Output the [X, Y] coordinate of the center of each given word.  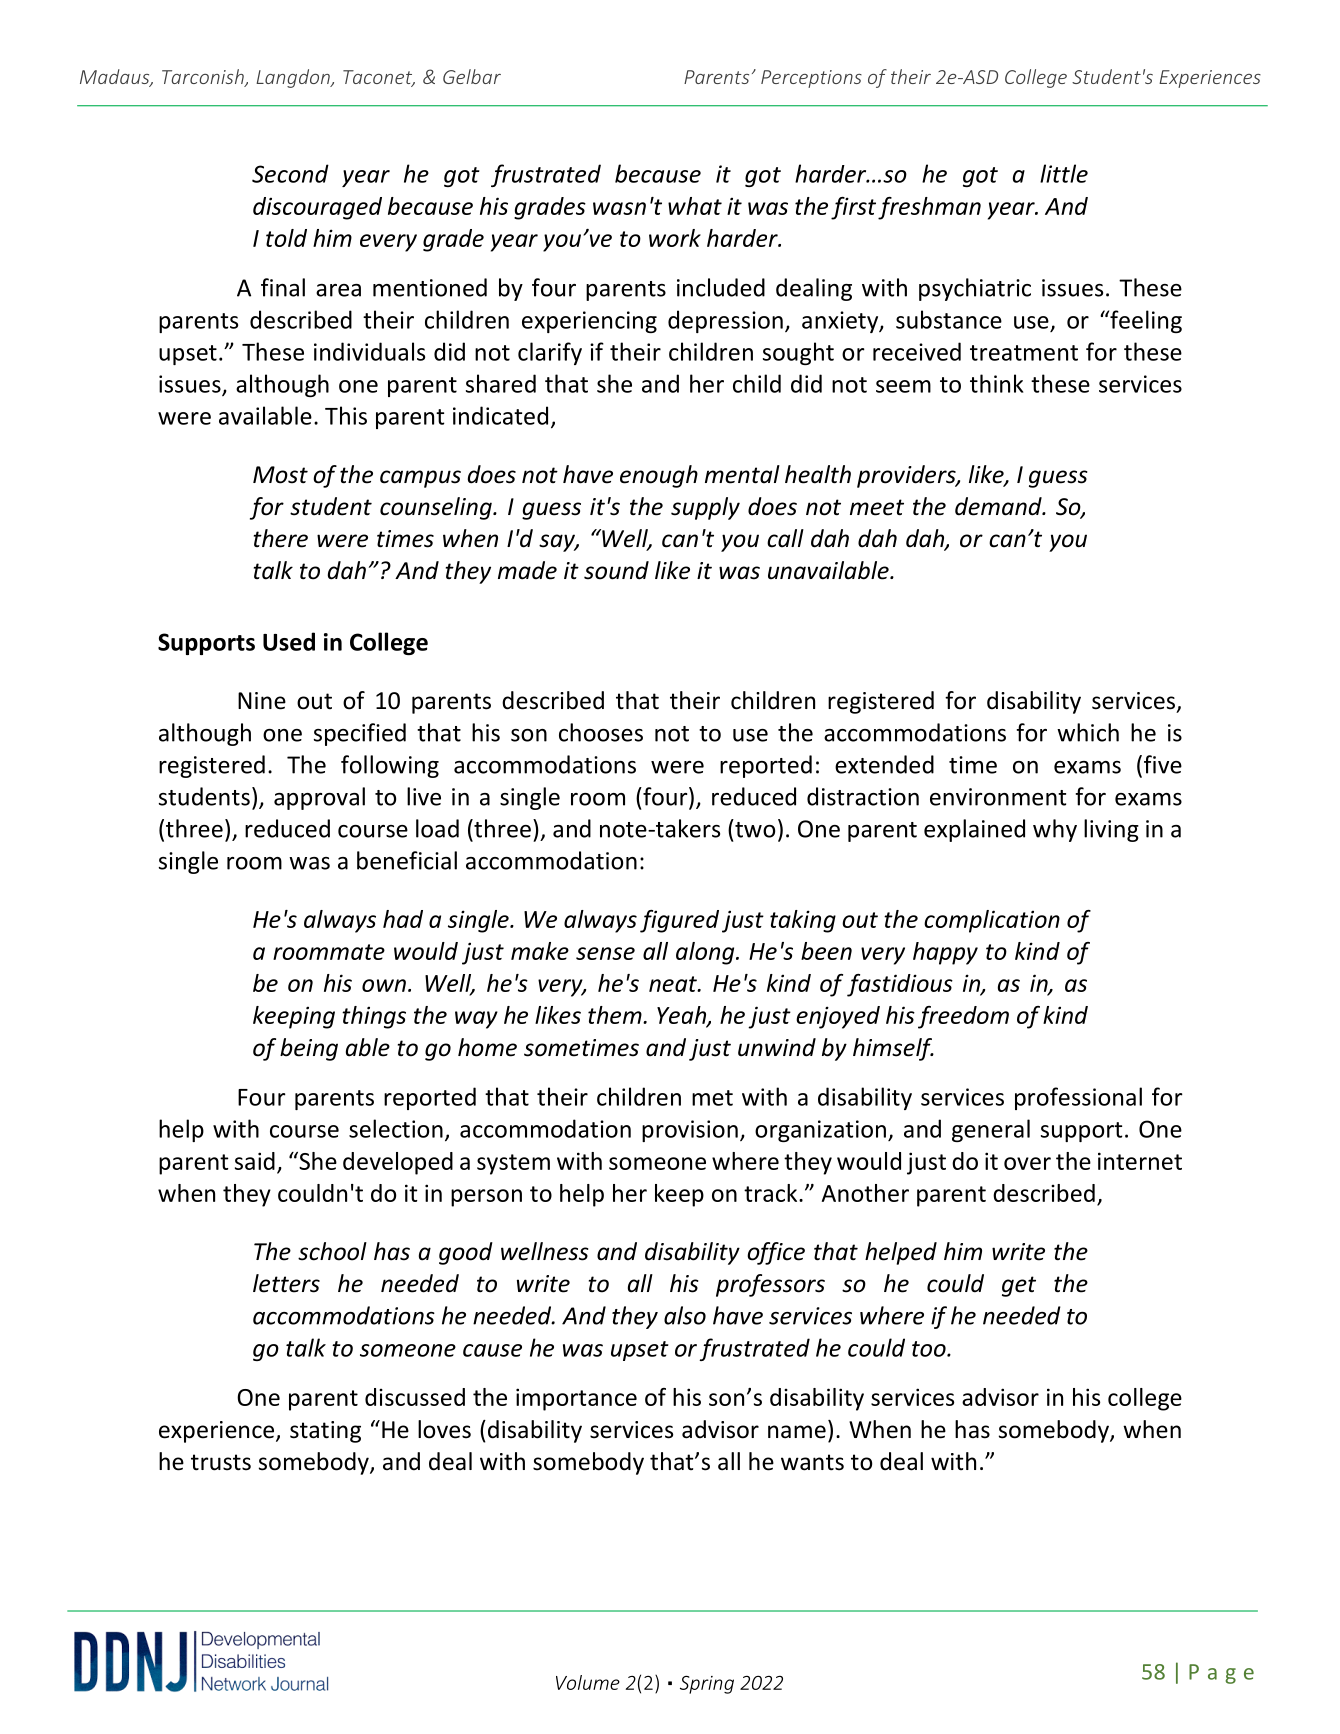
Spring [707, 1684]
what [695, 206]
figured [679, 921]
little [1064, 173]
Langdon [294, 78]
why [1055, 830]
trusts [221, 1462]
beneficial [407, 860]
